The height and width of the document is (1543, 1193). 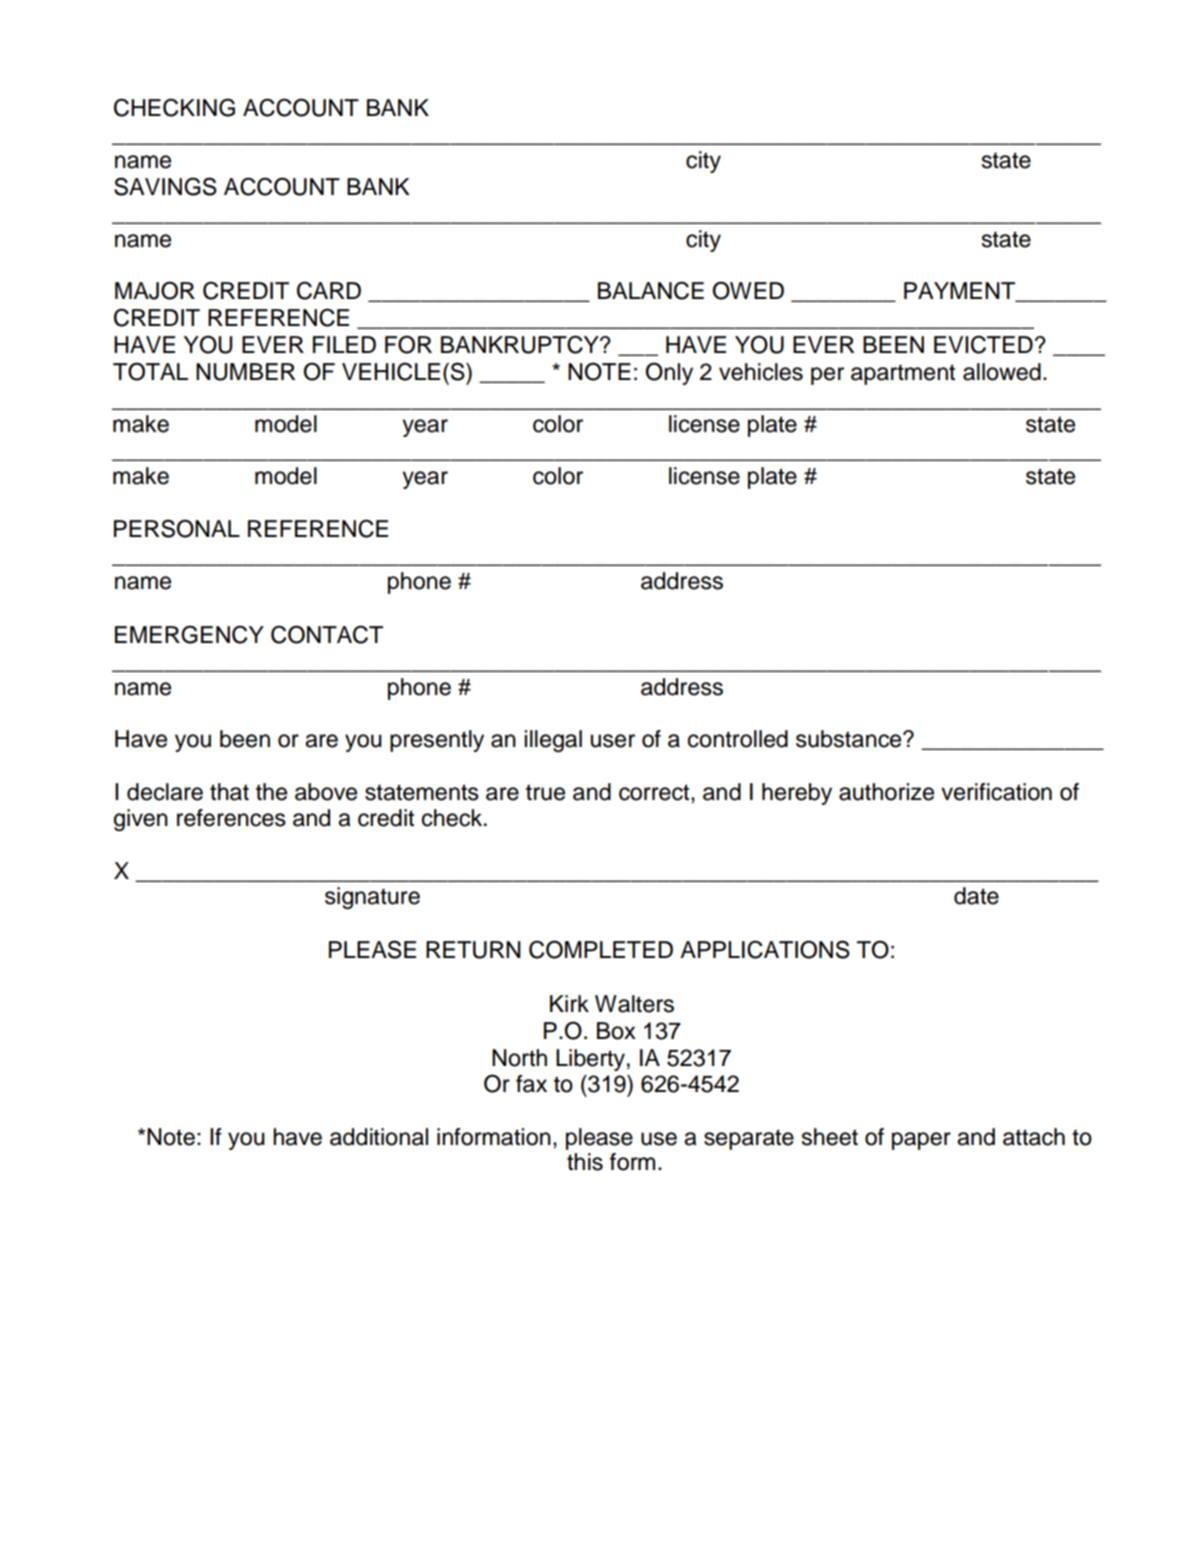 What do you see at coordinates (886, 792) in the document?
I see `authorize` at bounding box center [886, 792].
